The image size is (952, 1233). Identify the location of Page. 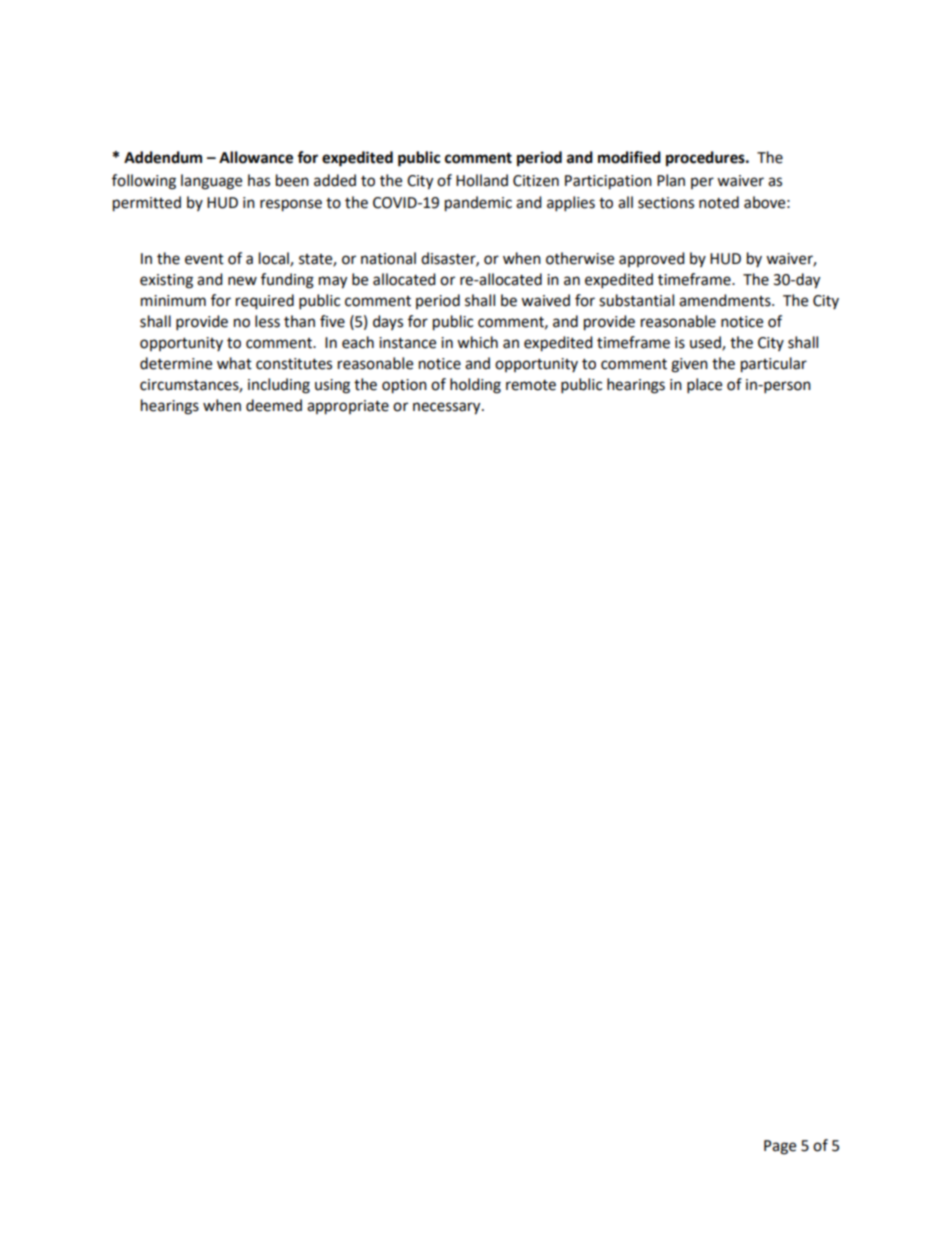
(780, 1147).
